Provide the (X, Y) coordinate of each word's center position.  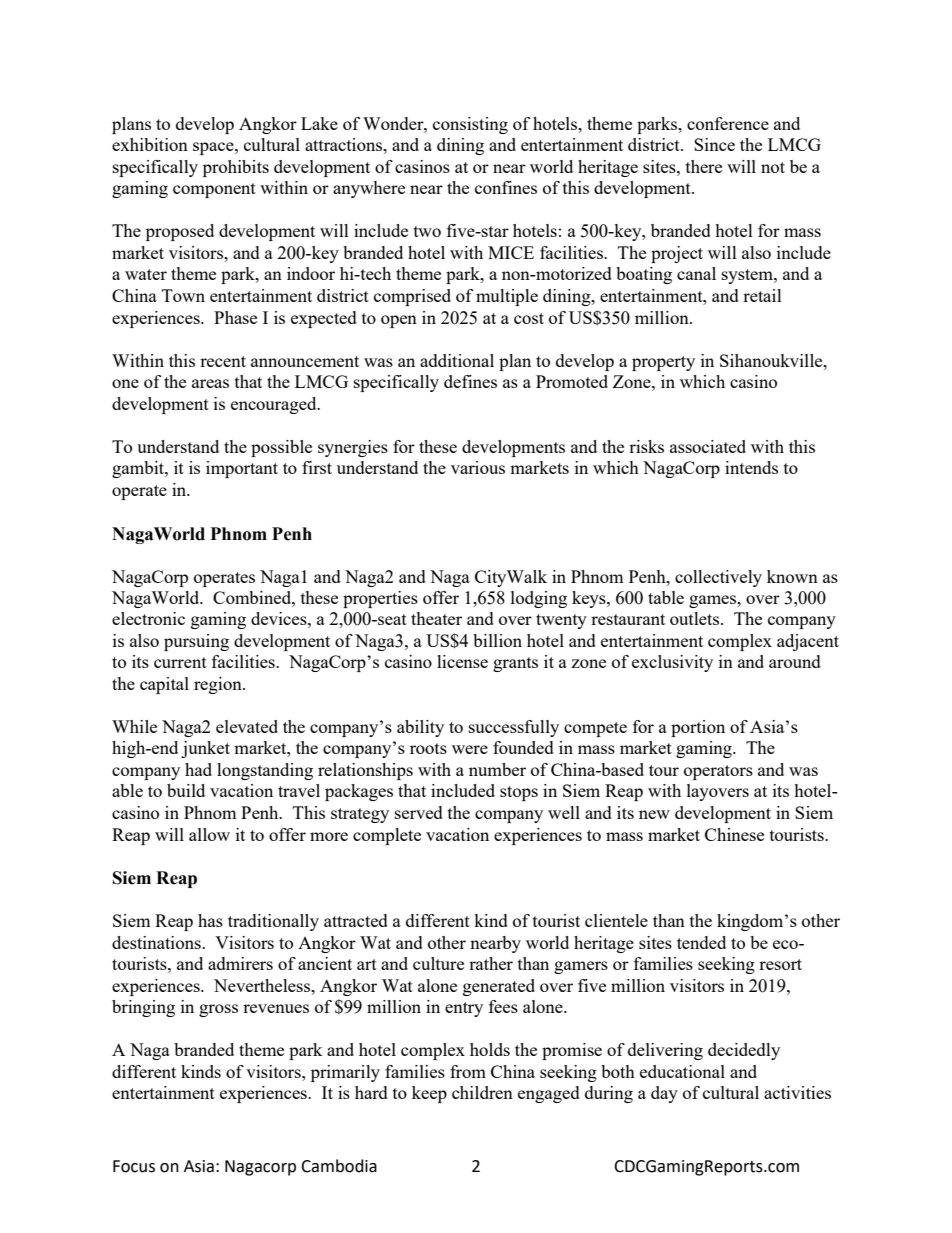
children (482, 1092)
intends (751, 467)
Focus (134, 1166)
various (478, 467)
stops (519, 793)
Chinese (734, 834)
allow (209, 834)
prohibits (236, 168)
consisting (470, 125)
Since (714, 144)
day (664, 1094)
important (242, 469)
